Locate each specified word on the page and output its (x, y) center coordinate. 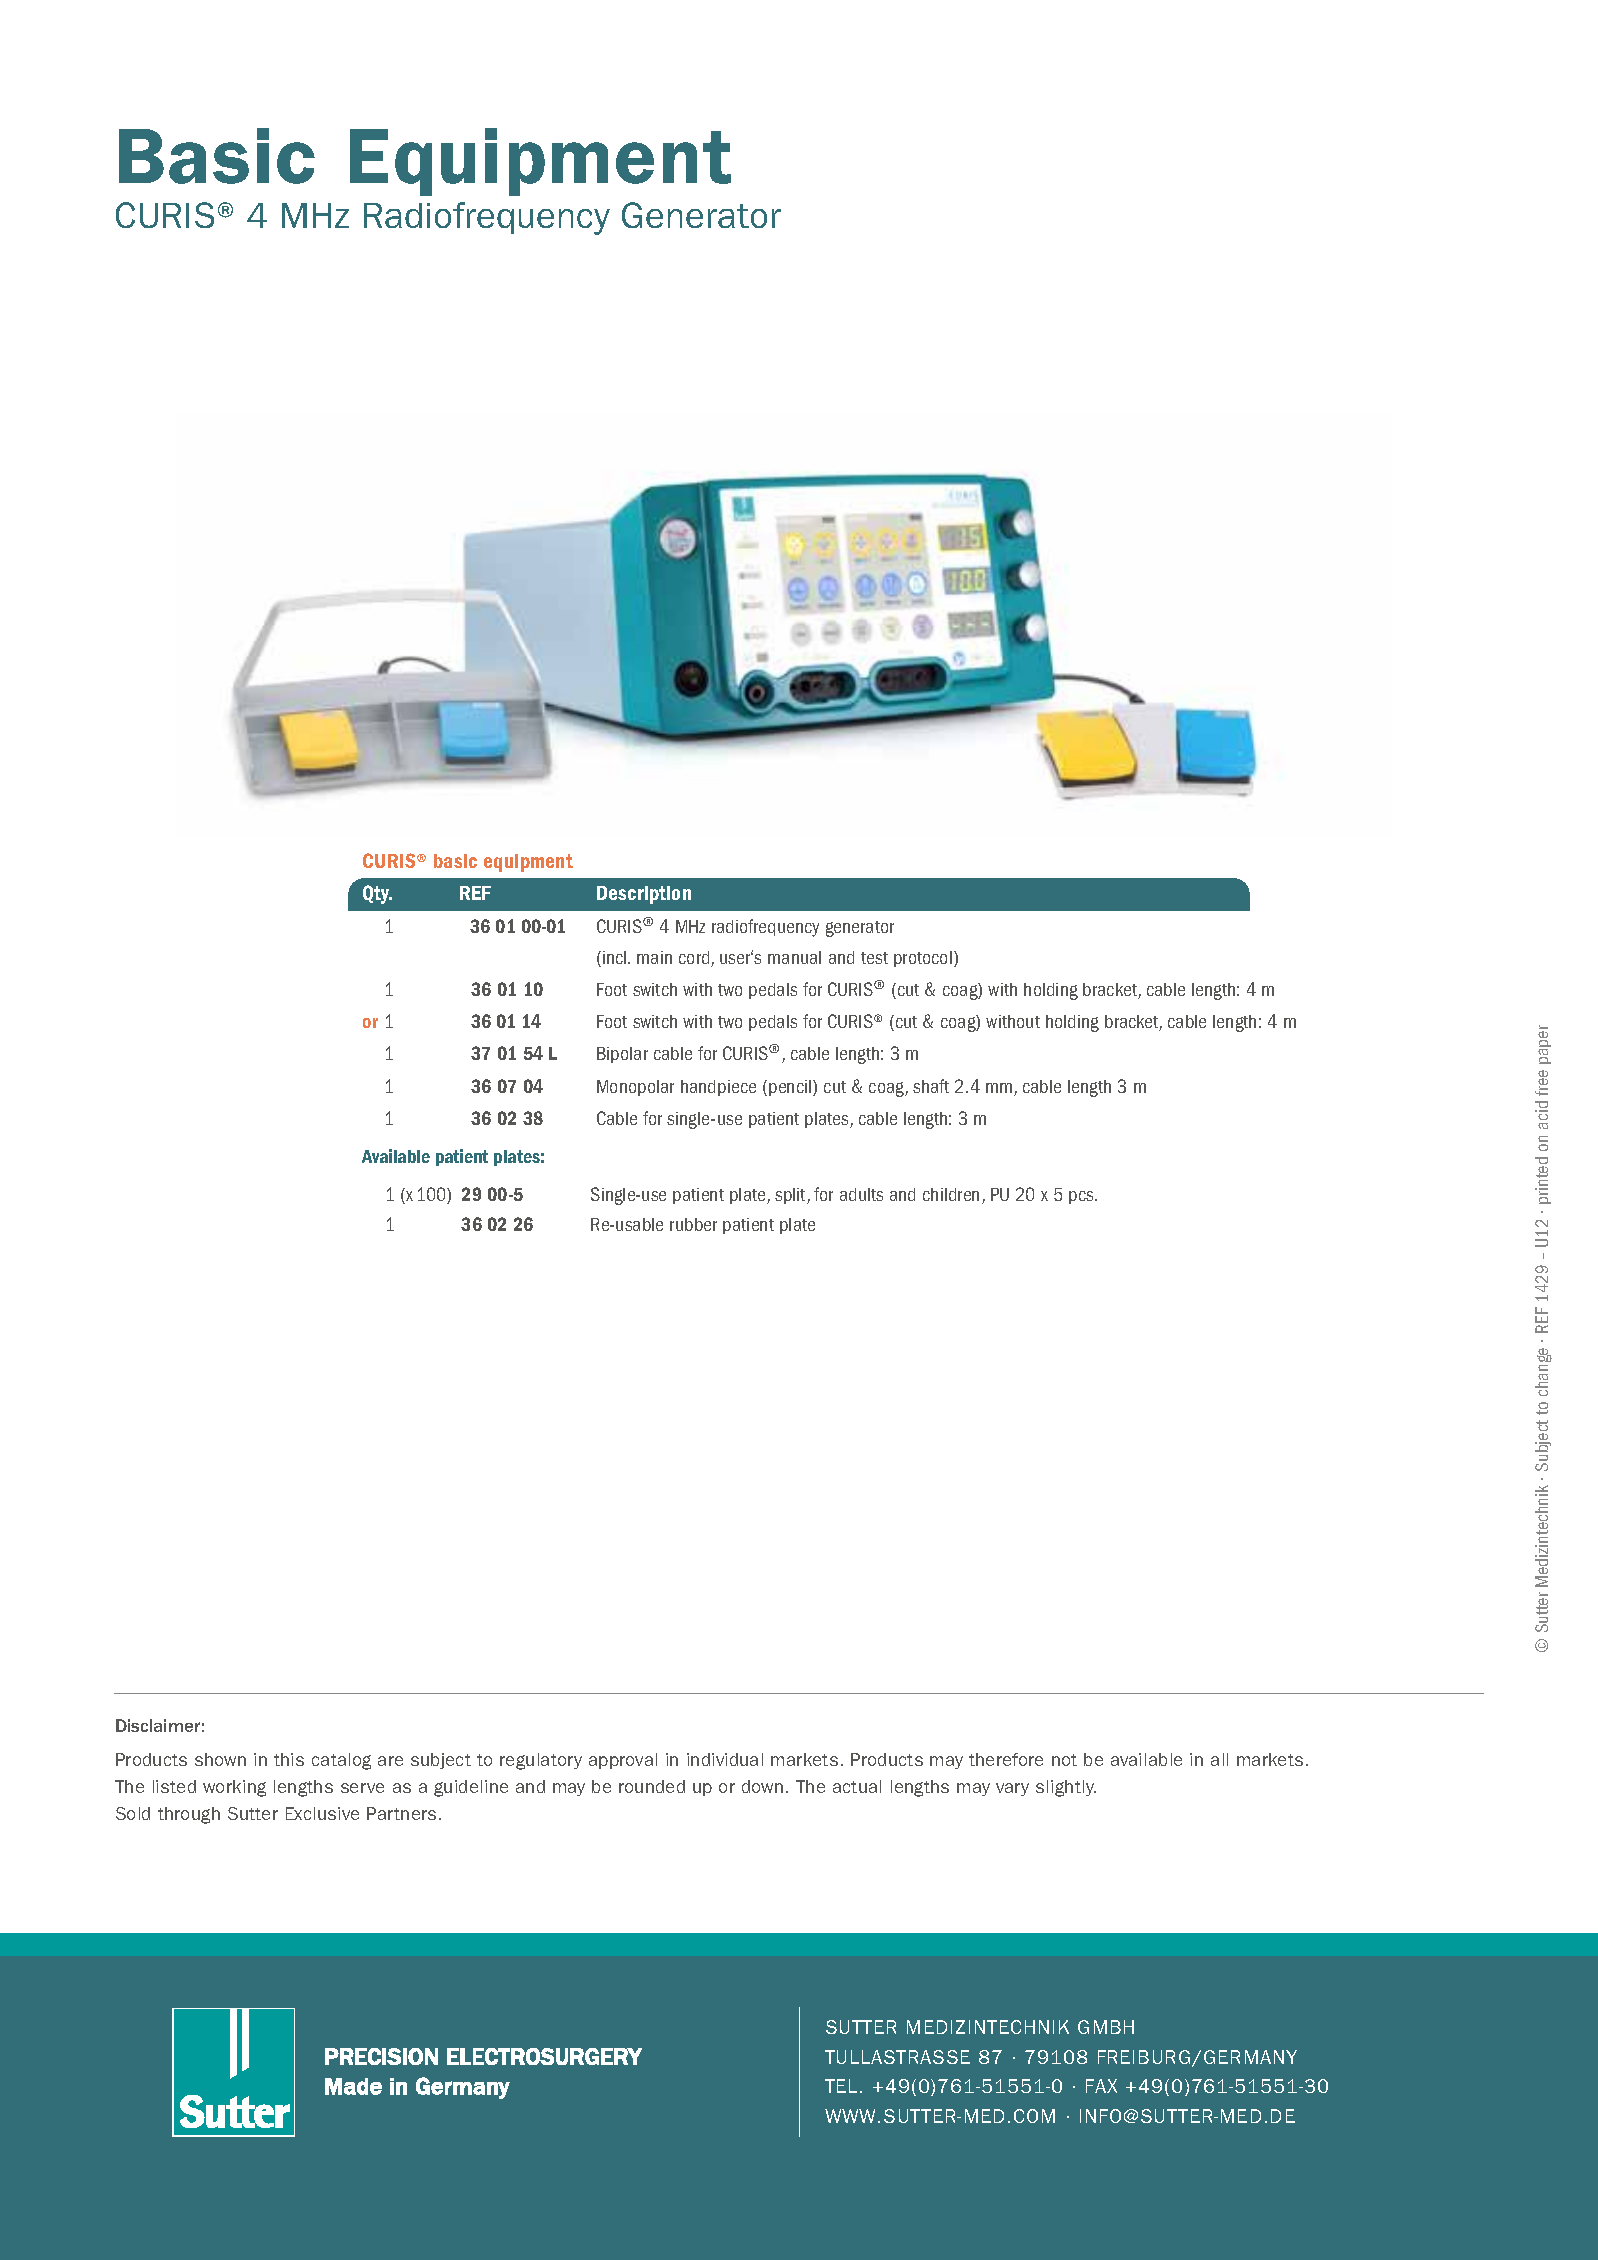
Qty (377, 894)
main (654, 957)
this (289, 1759)
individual (725, 1759)
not (1064, 1760)
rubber (693, 1224)
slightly (1066, 1788)
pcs (1082, 1197)
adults (861, 1194)
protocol (924, 959)
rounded (652, 1786)
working (234, 1788)
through (189, 1815)
